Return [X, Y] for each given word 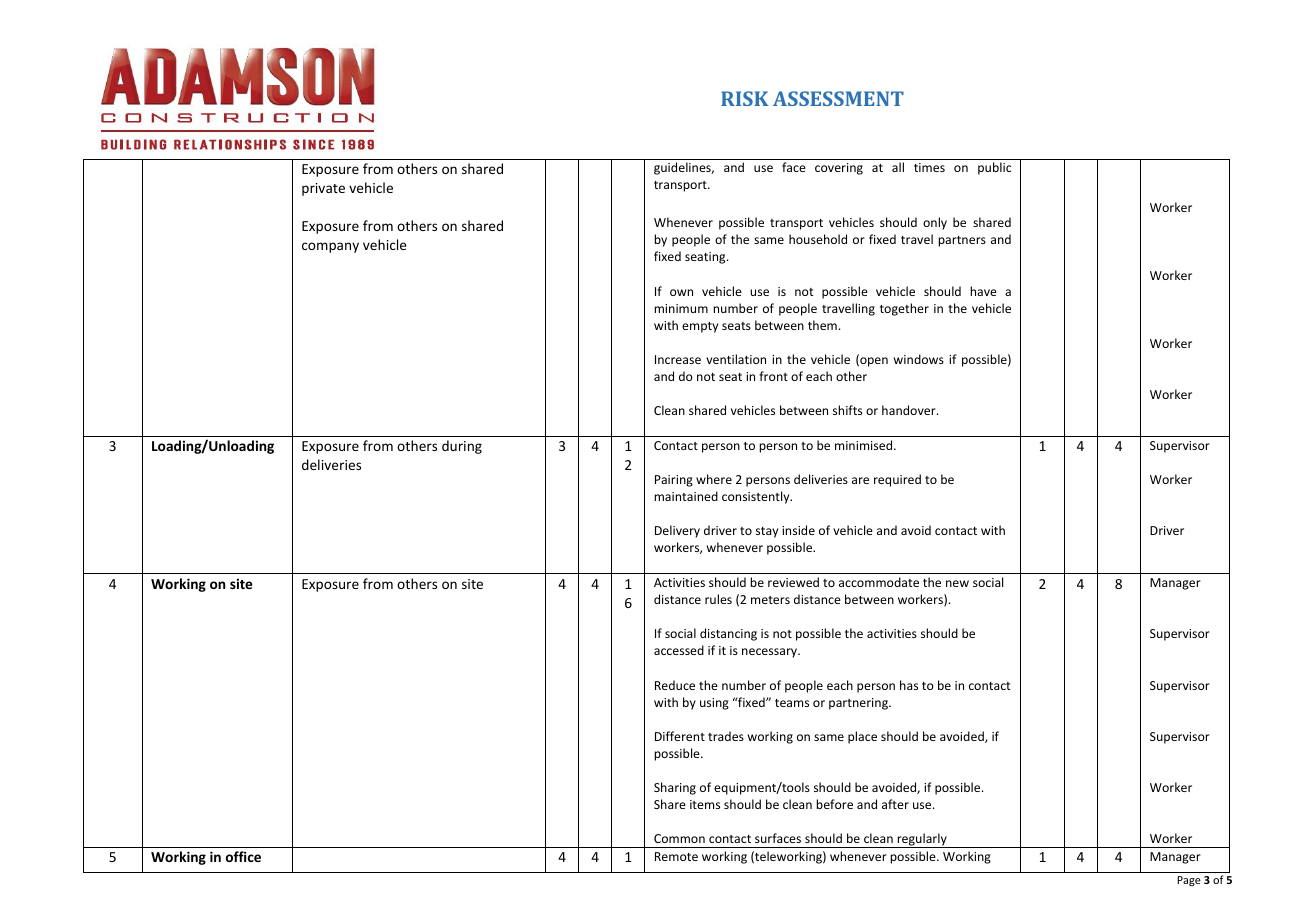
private [323, 189]
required [897, 480]
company [330, 247]
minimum [681, 308]
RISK [745, 98]
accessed [679, 650]
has [909, 685]
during [462, 447]
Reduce [675, 685]
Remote [676, 856]
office [243, 856]
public [994, 168]
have [983, 291]
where [714, 479]
